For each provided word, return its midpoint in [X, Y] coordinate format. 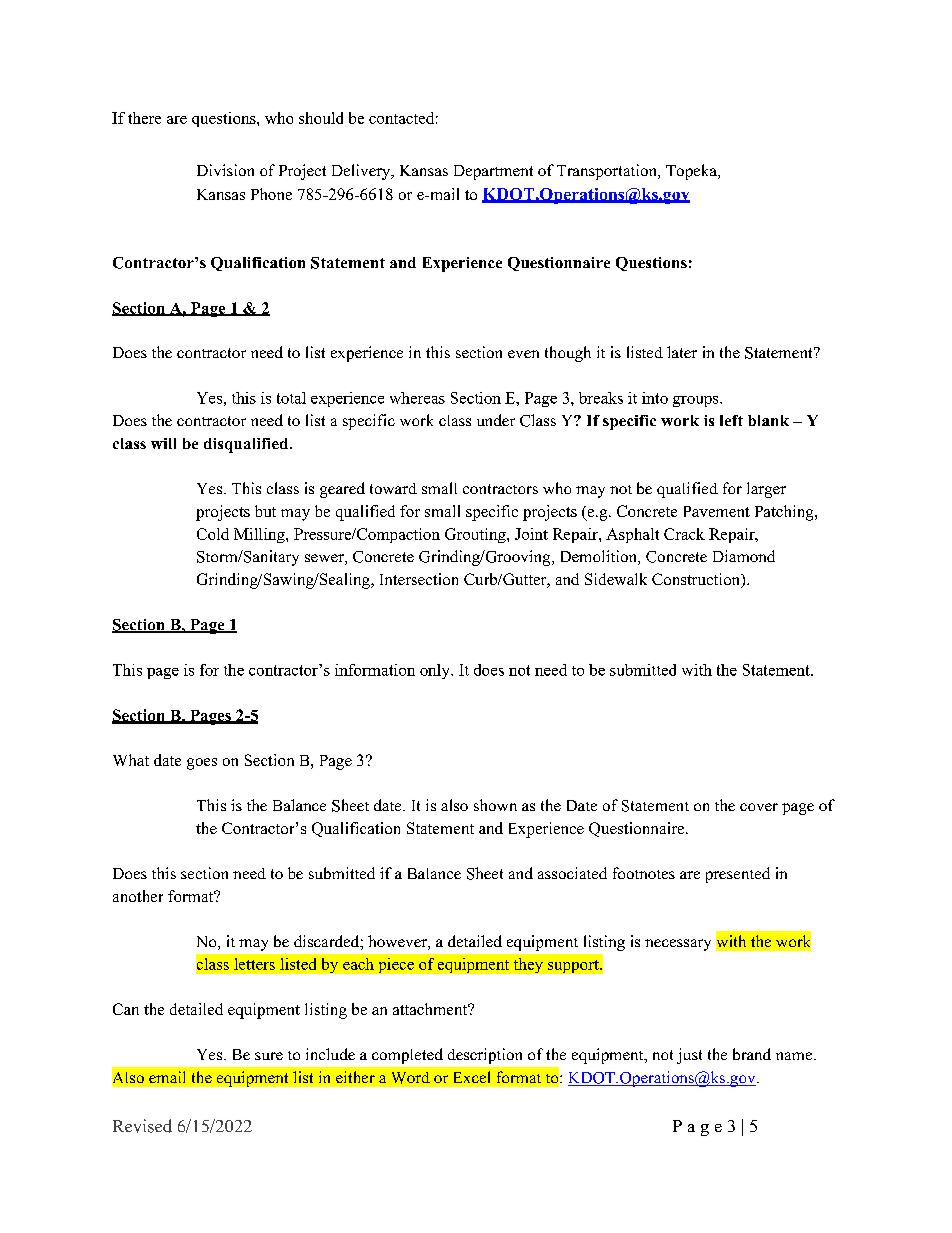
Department [493, 172]
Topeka [692, 172]
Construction [697, 580]
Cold [213, 534]
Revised [142, 1126]
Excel [472, 1077]
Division [225, 170]
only [436, 671]
